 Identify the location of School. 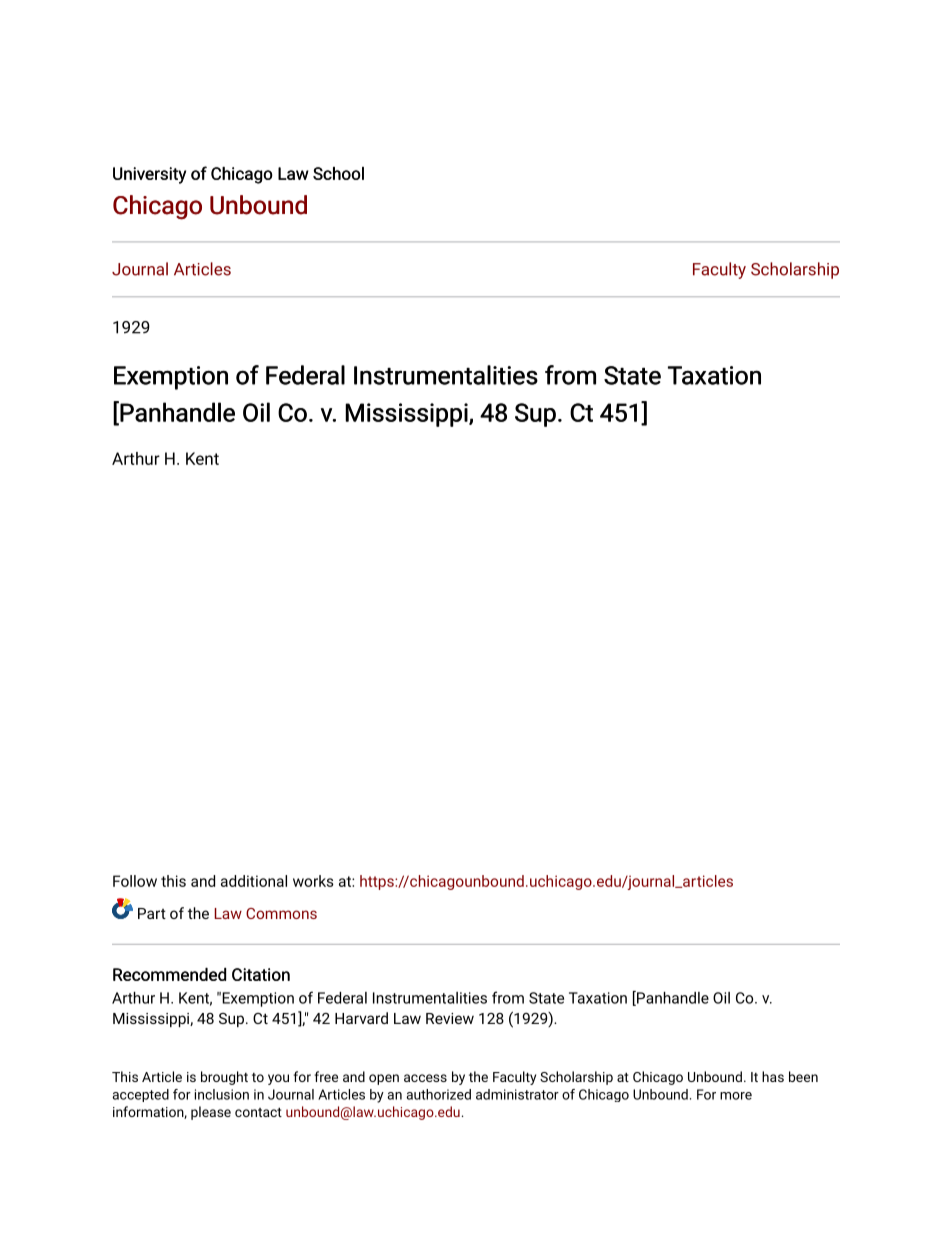
(338, 173).
